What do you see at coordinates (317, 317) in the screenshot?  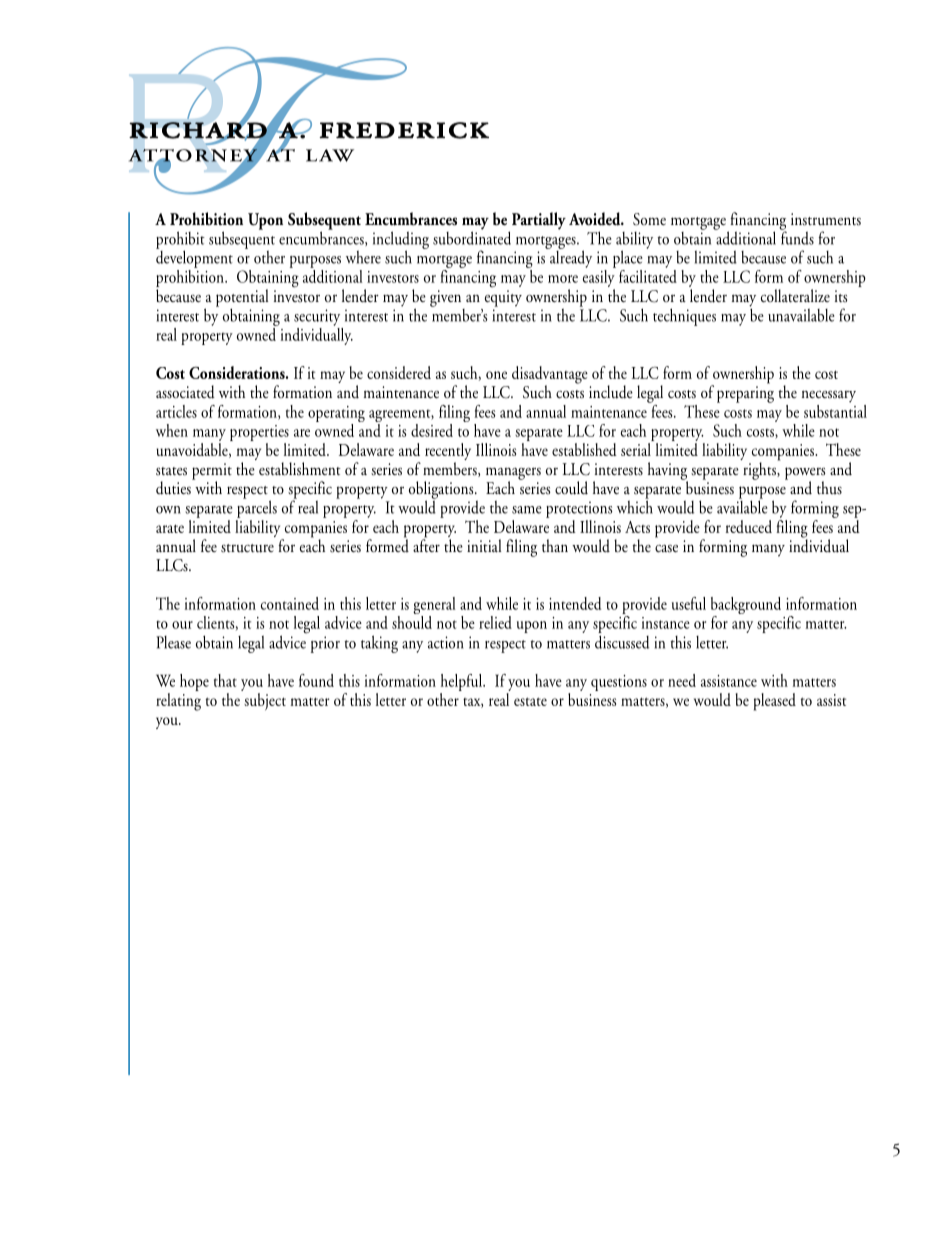 I see `security` at bounding box center [317, 317].
